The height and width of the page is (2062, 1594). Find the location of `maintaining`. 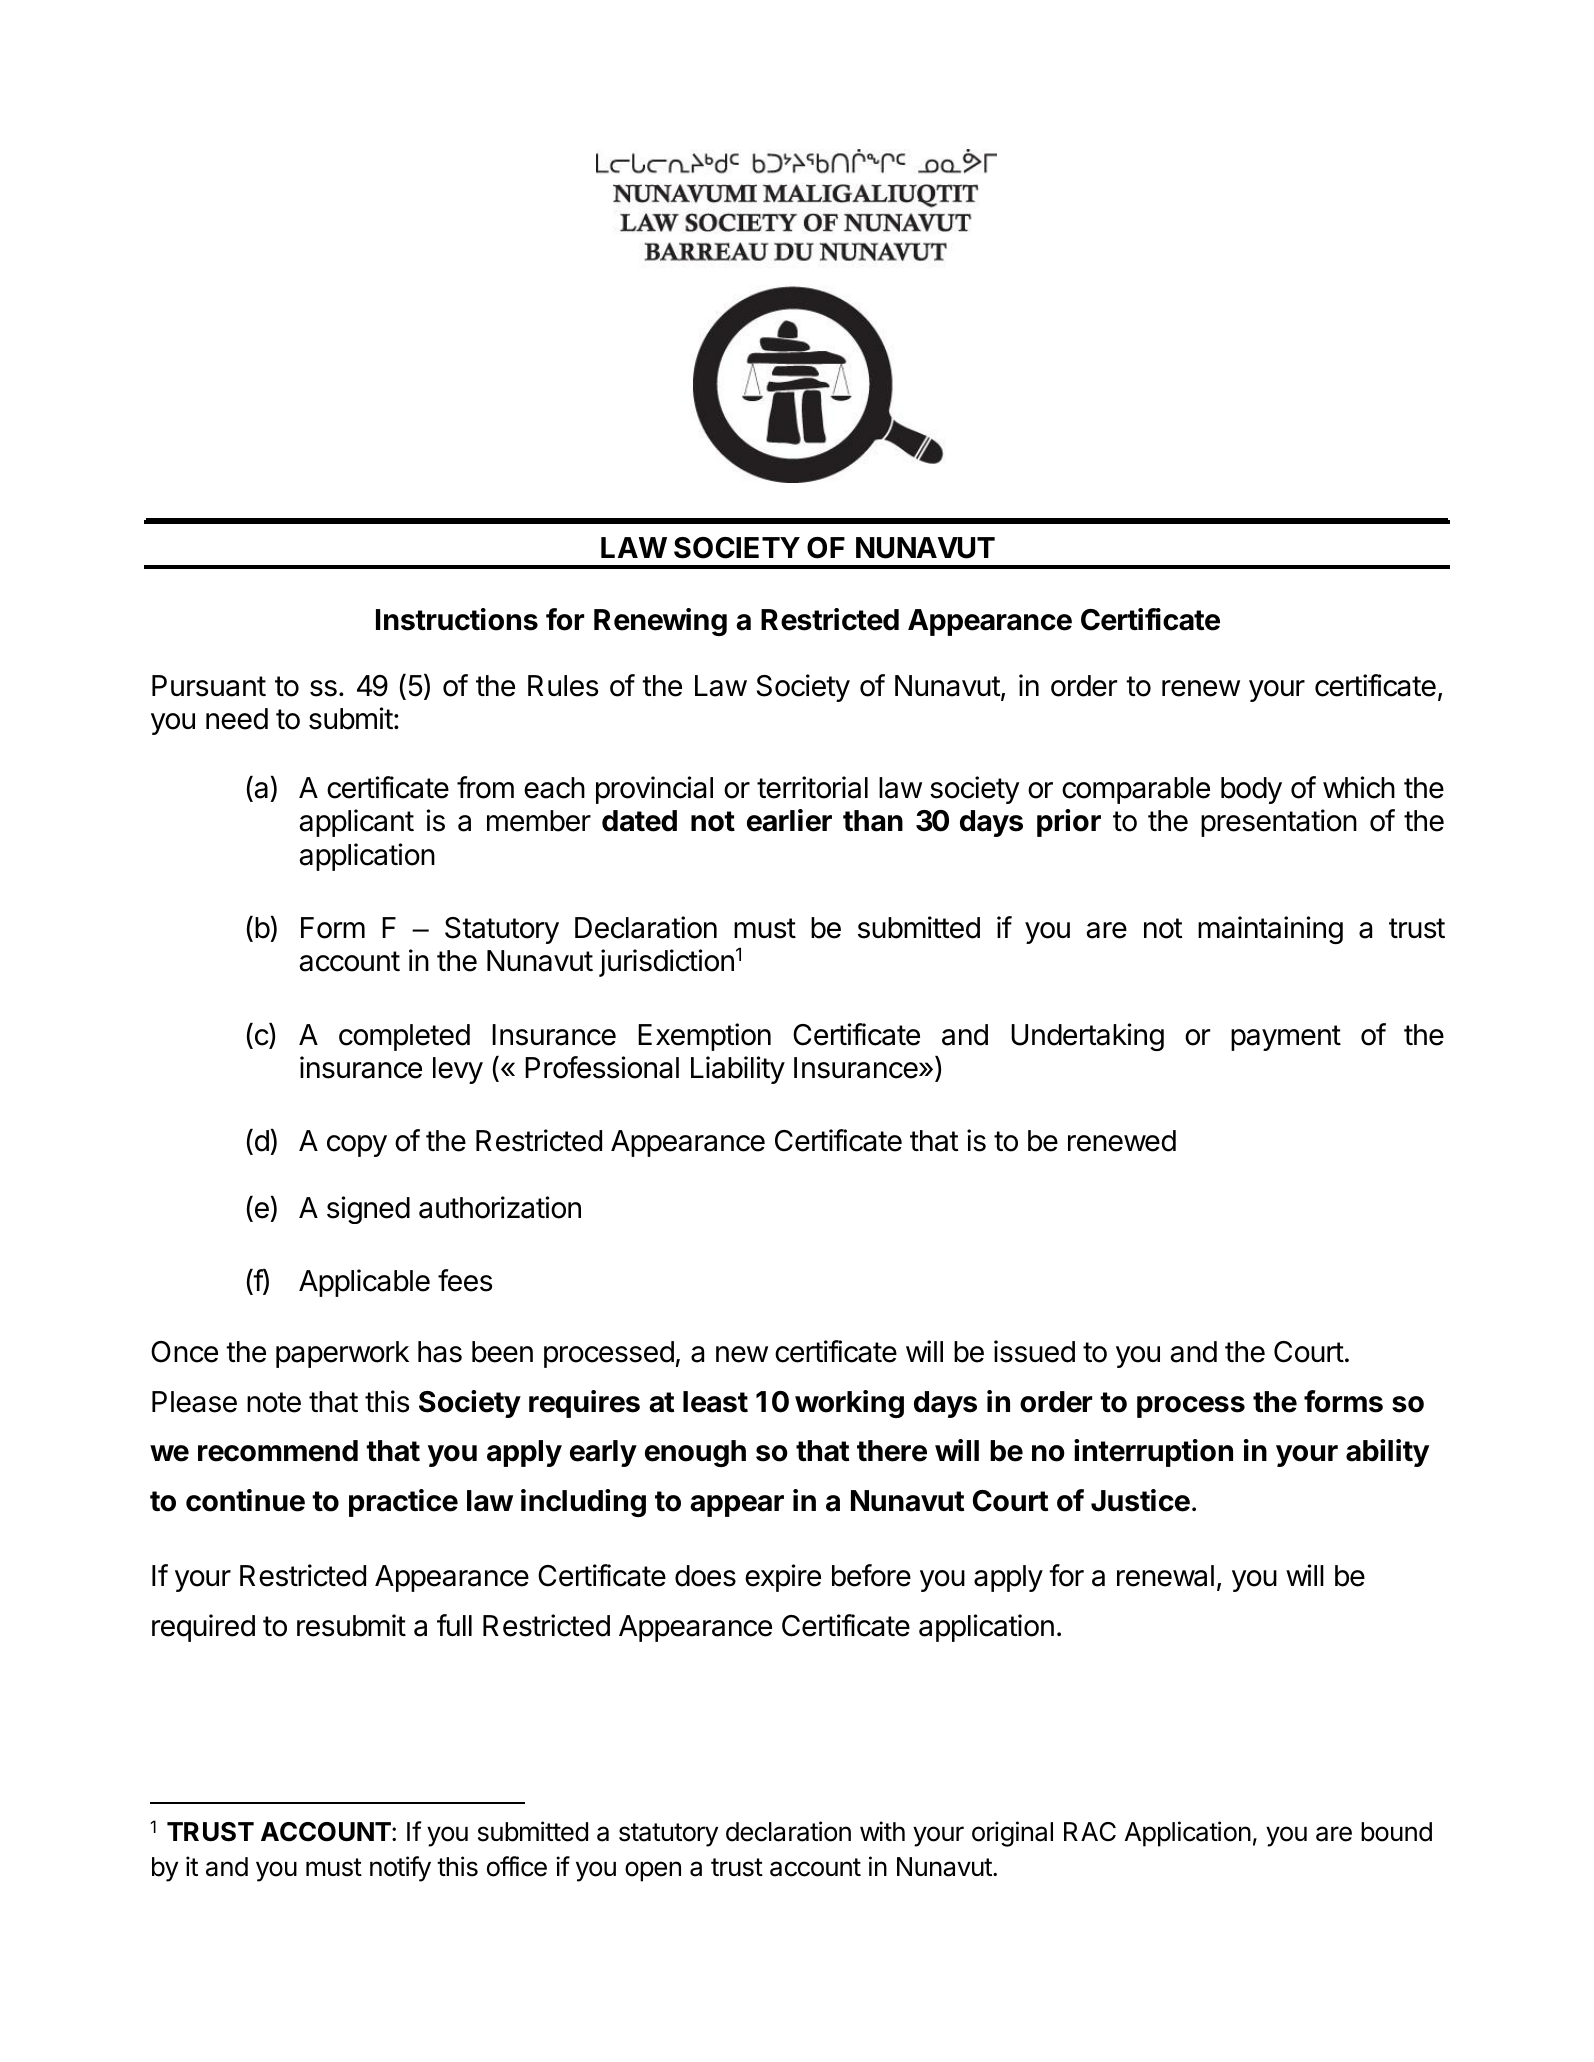

maintaining is located at coordinates (1270, 930).
